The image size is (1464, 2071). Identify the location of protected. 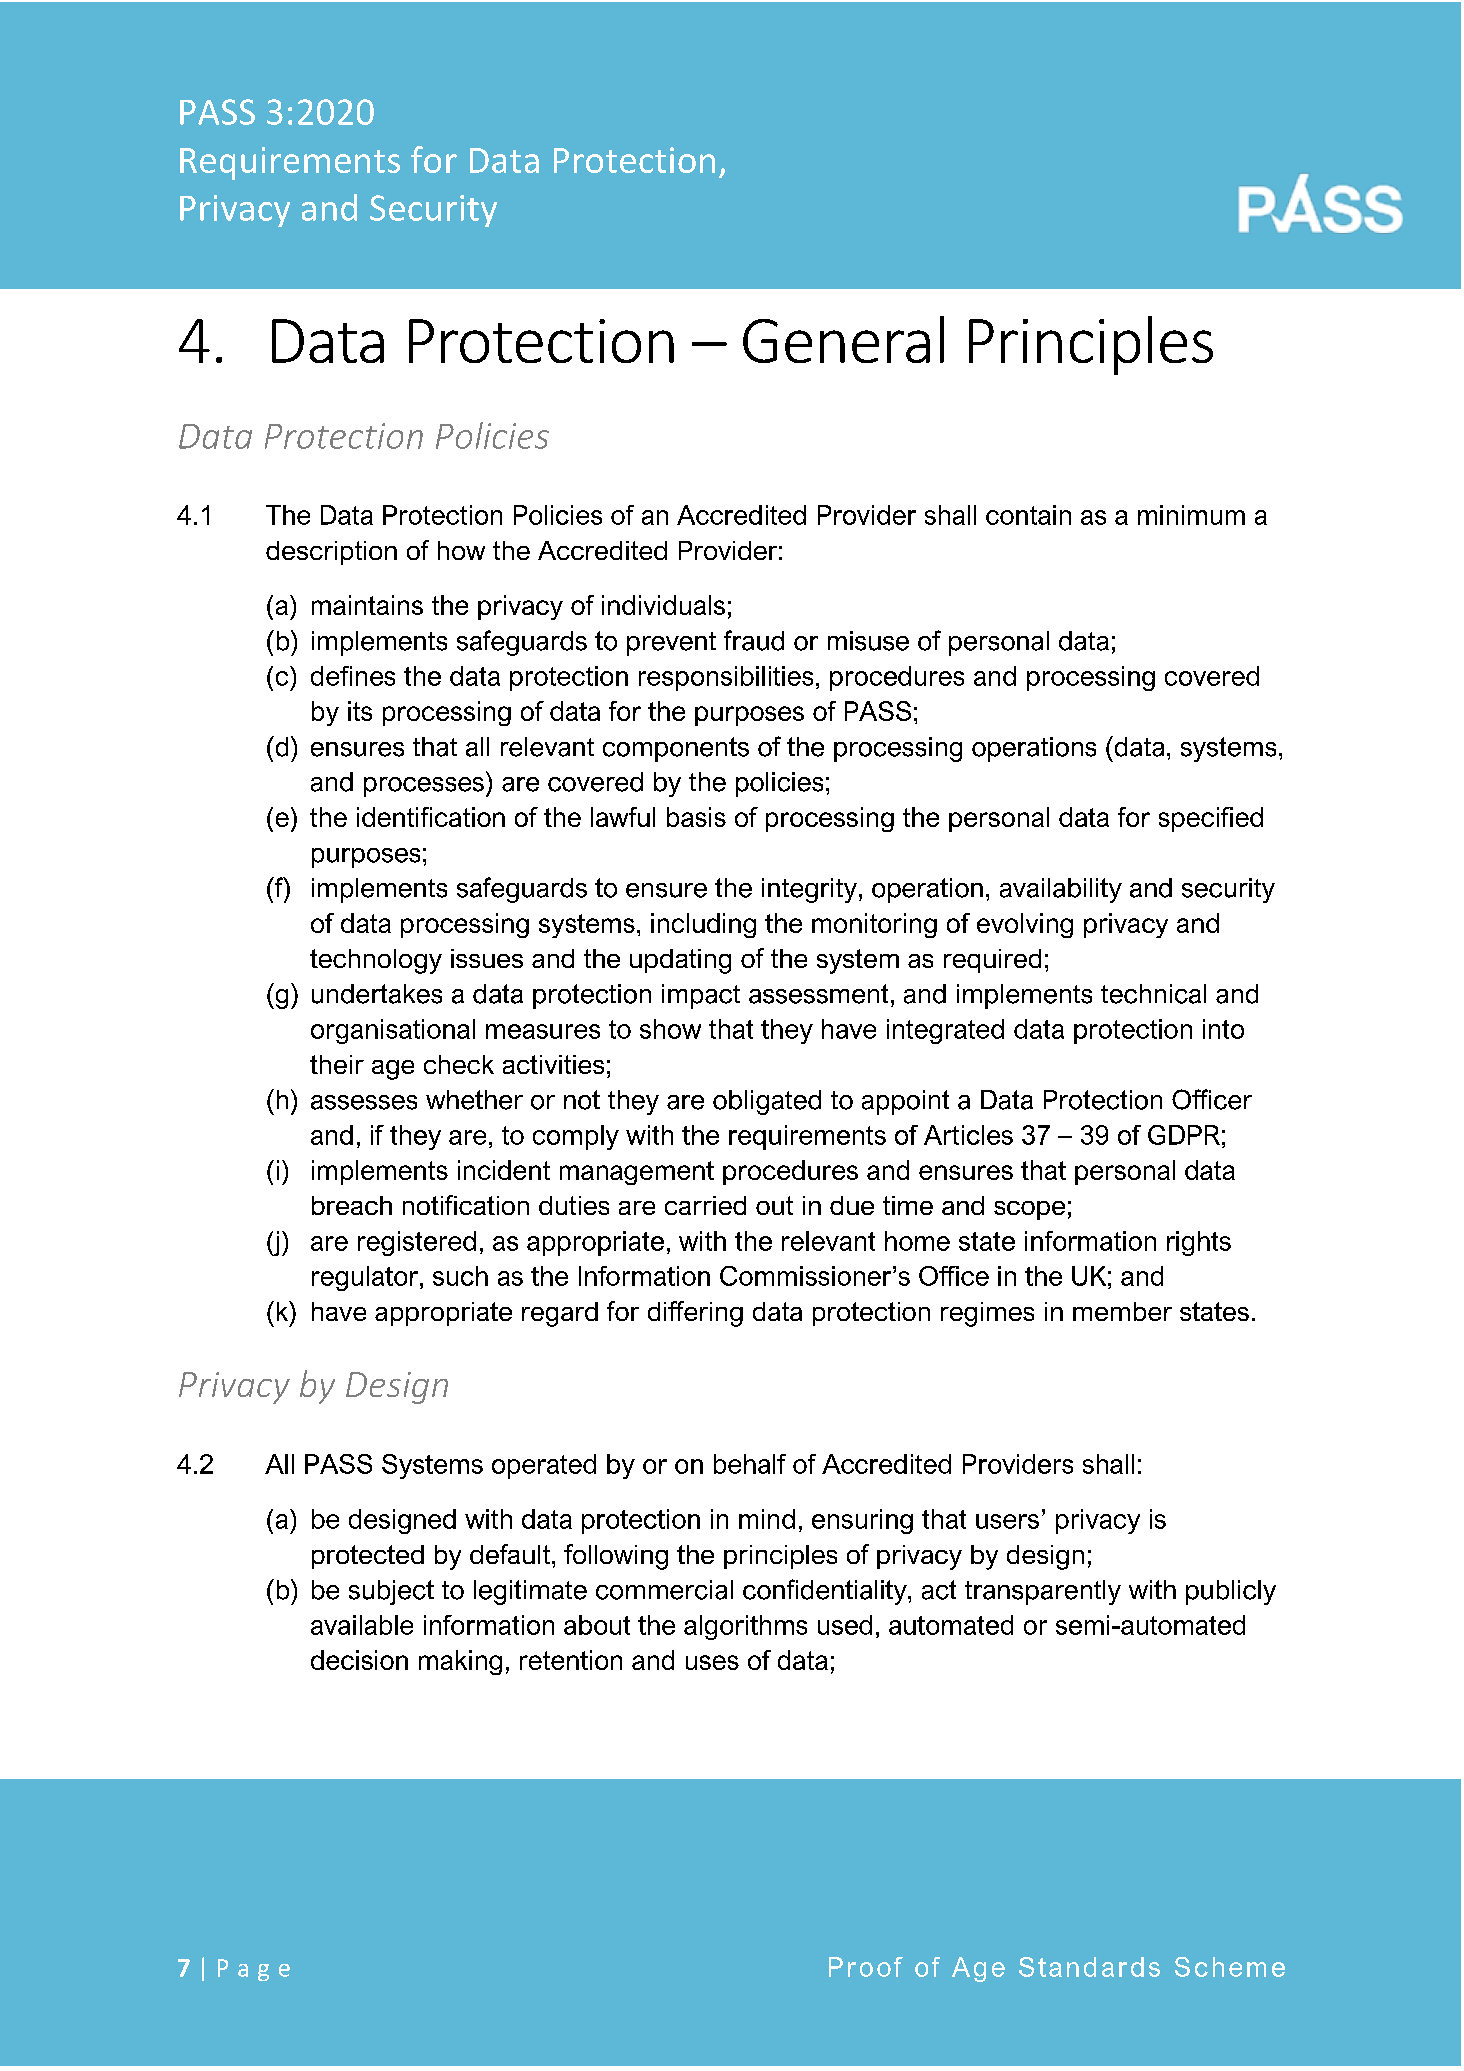
(368, 1557).
